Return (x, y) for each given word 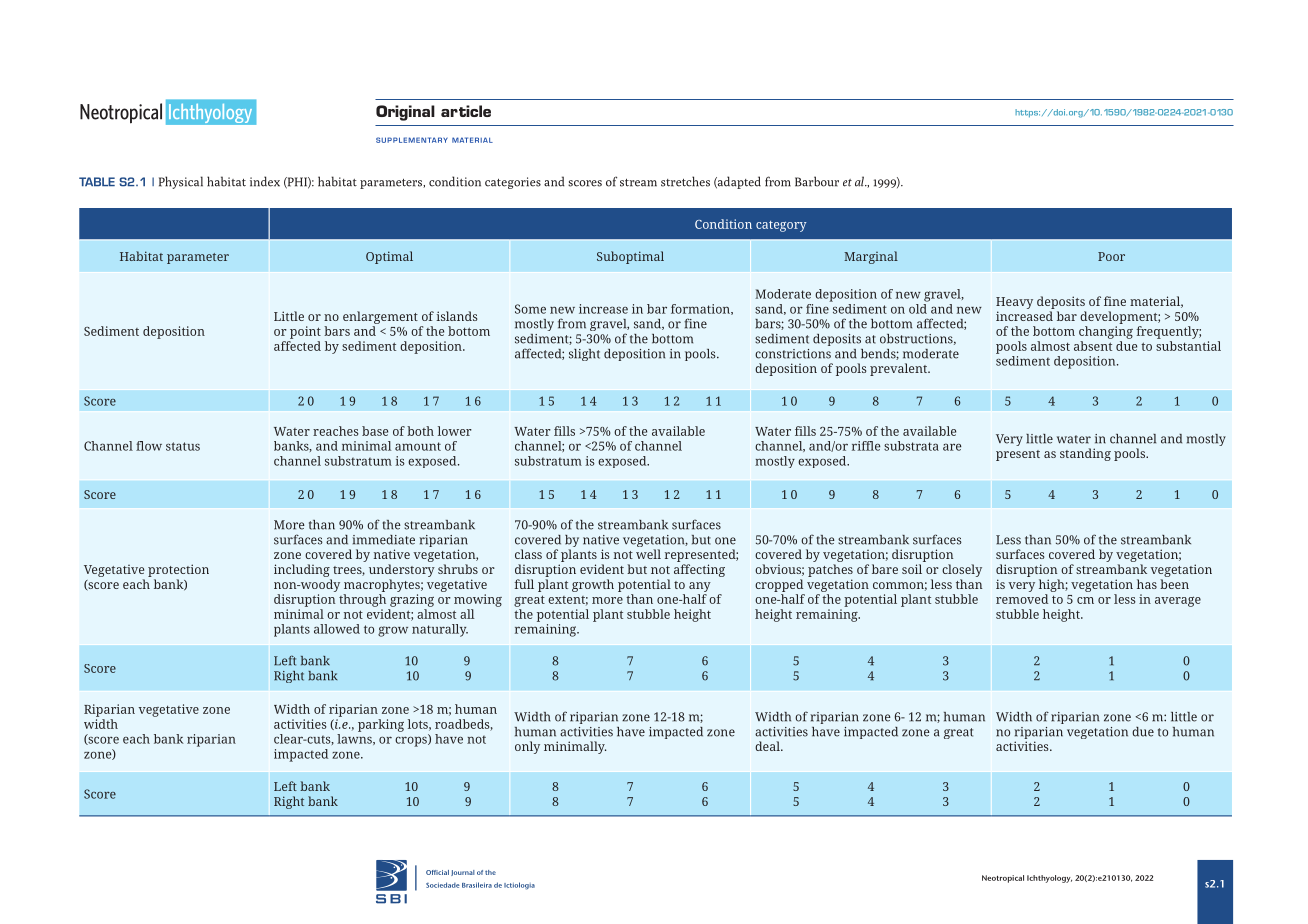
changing (1106, 332)
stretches (685, 181)
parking (381, 725)
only (527, 747)
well (648, 554)
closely (962, 570)
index (265, 181)
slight (584, 355)
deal (768, 746)
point (305, 332)
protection (178, 570)
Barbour (817, 181)
